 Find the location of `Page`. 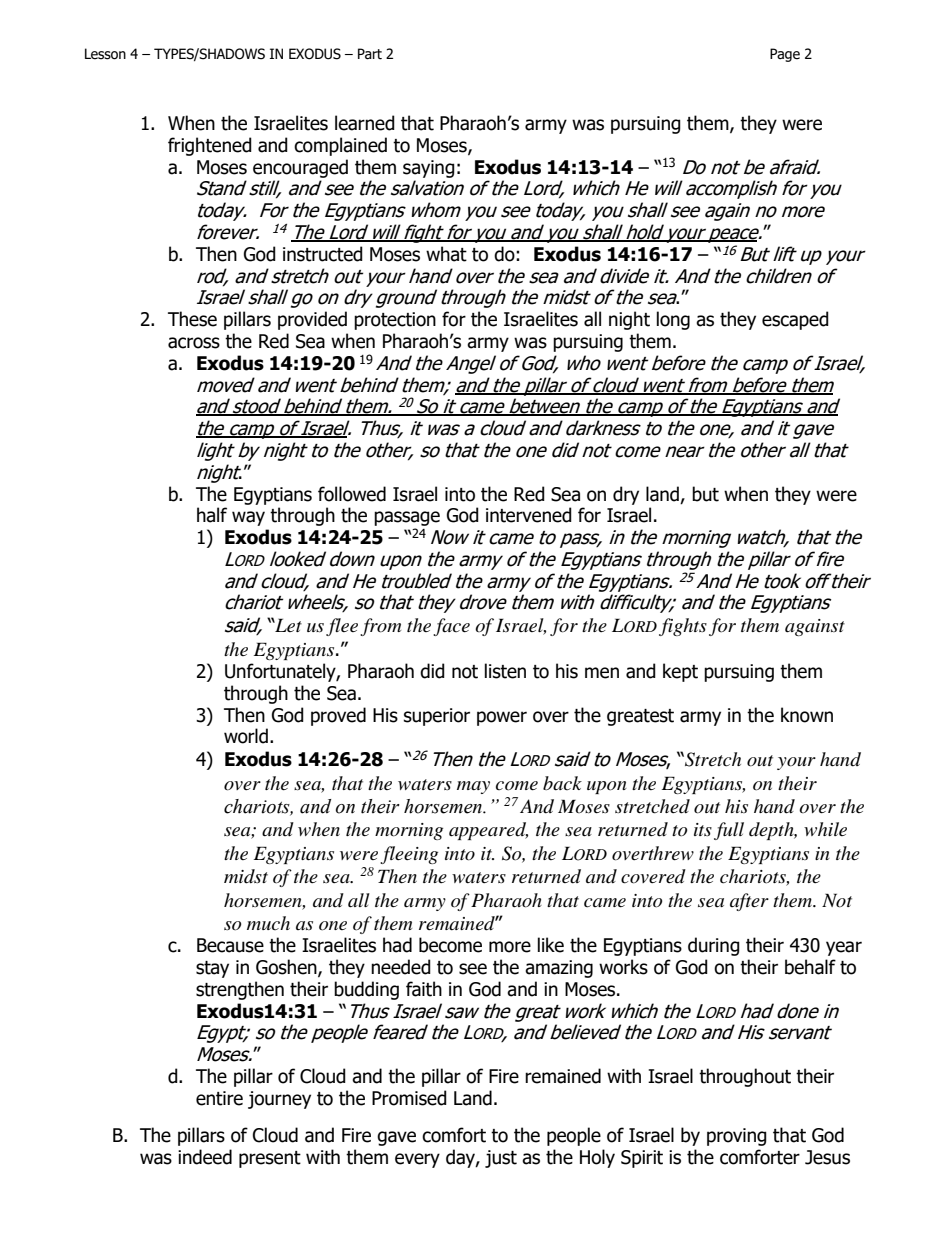

Page is located at coordinates (785, 55).
